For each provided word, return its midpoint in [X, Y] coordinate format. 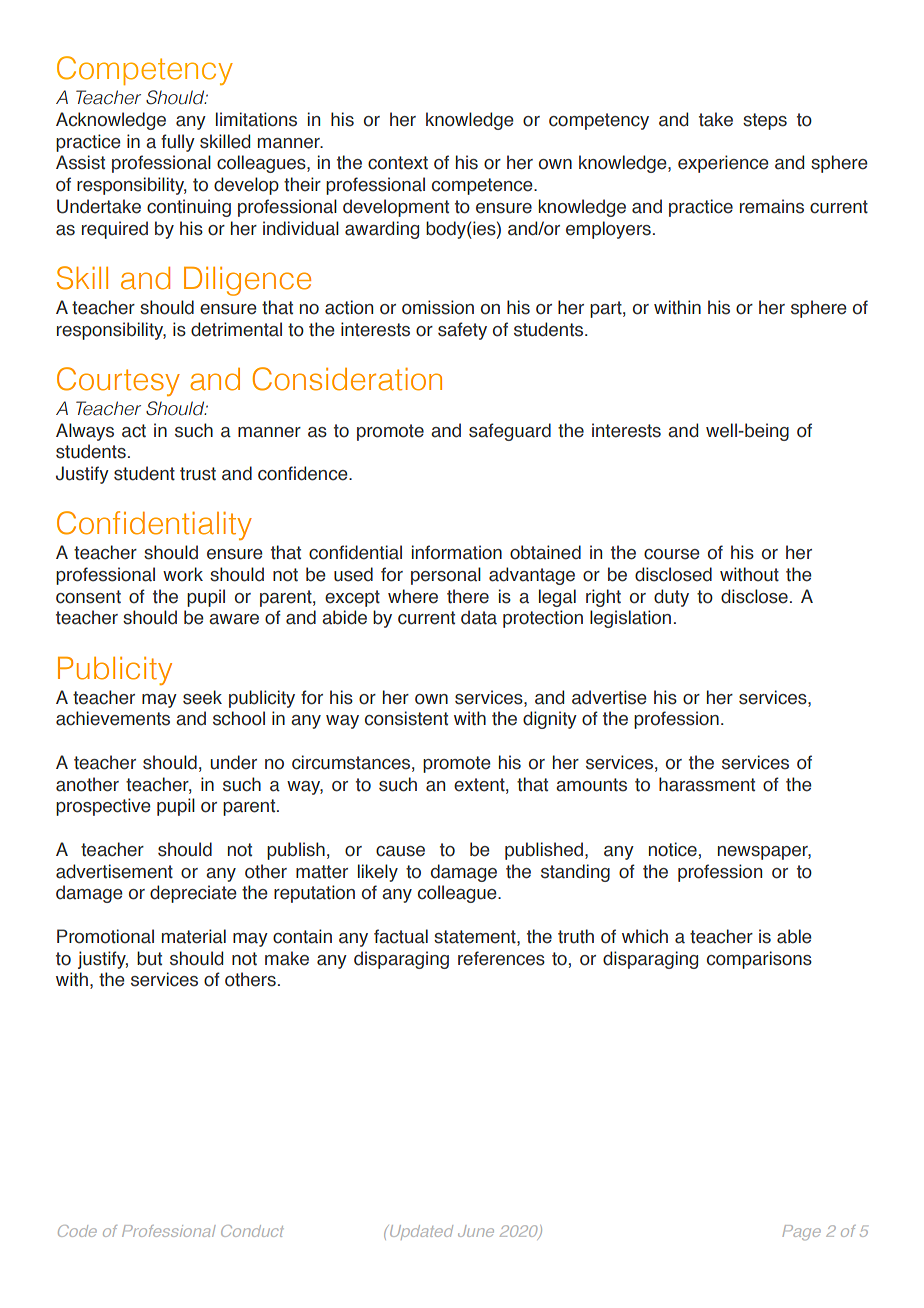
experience [723, 164]
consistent [406, 718]
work [183, 574]
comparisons [759, 960]
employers [608, 230]
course [672, 554]
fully [178, 143]
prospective [103, 807]
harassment [707, 784]
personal [446, 576]
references [501, 958]
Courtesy [118, 381]
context [398, 163]
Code [77, 1231]
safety [462, 331]
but [149, 958]
